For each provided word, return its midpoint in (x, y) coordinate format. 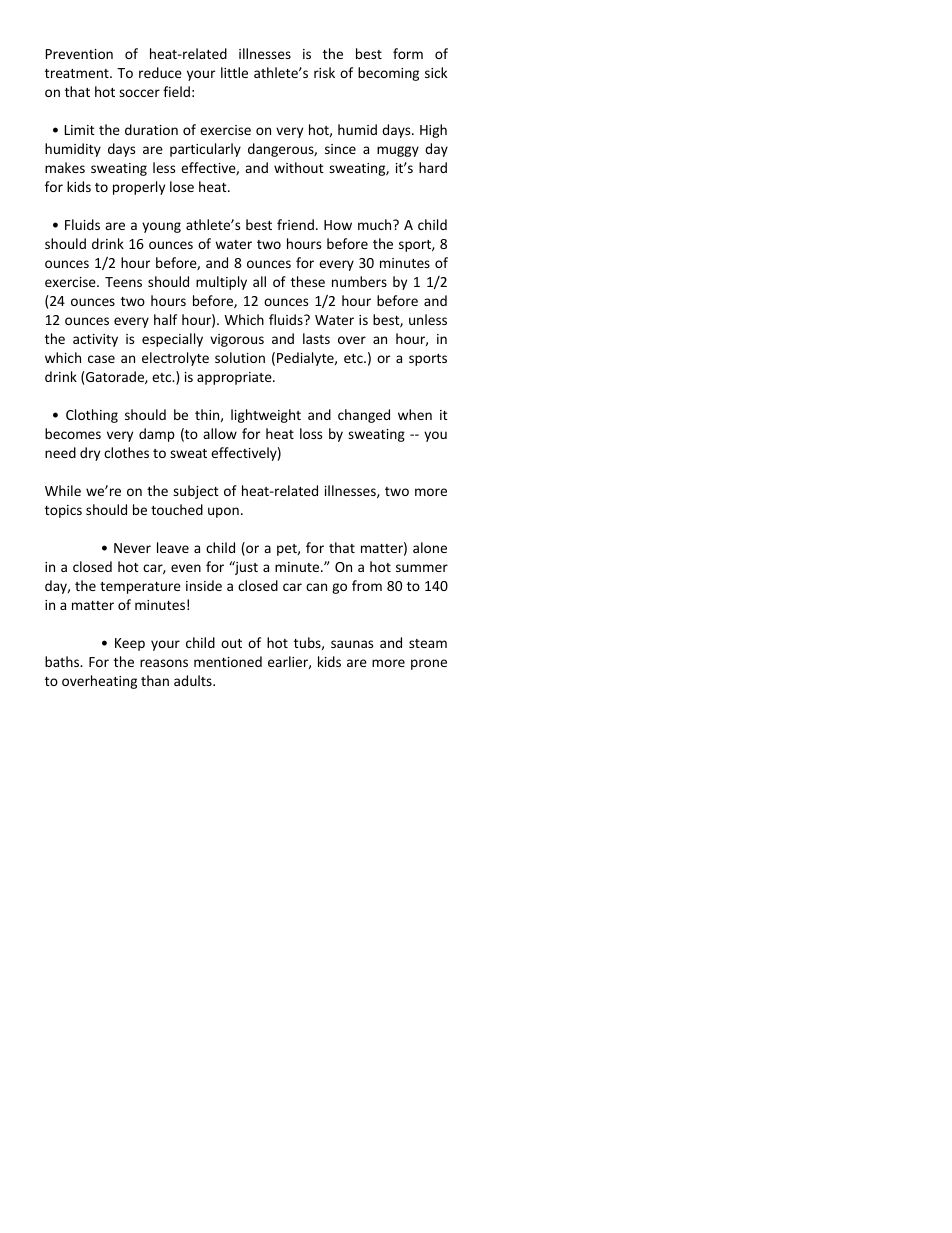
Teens (123, 282)
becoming (388, 74)
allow (220, 433)
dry (90, 454)
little (234, 72)
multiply (221, 283)
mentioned (228, 661)
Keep (130, 644)
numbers (359, 281)
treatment (78, 73)
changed (364, 416)
